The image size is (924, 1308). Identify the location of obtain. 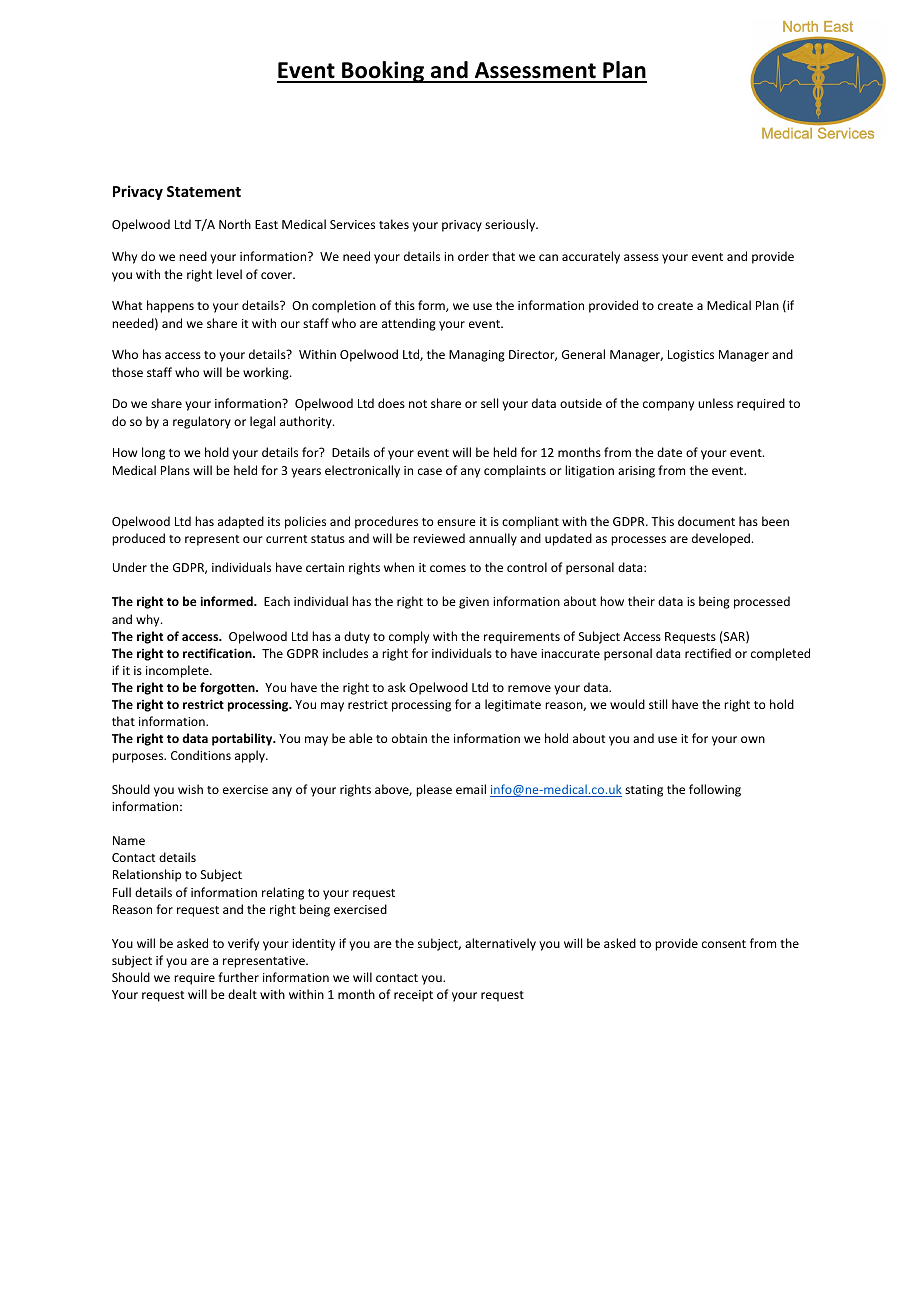
(409, 738).
